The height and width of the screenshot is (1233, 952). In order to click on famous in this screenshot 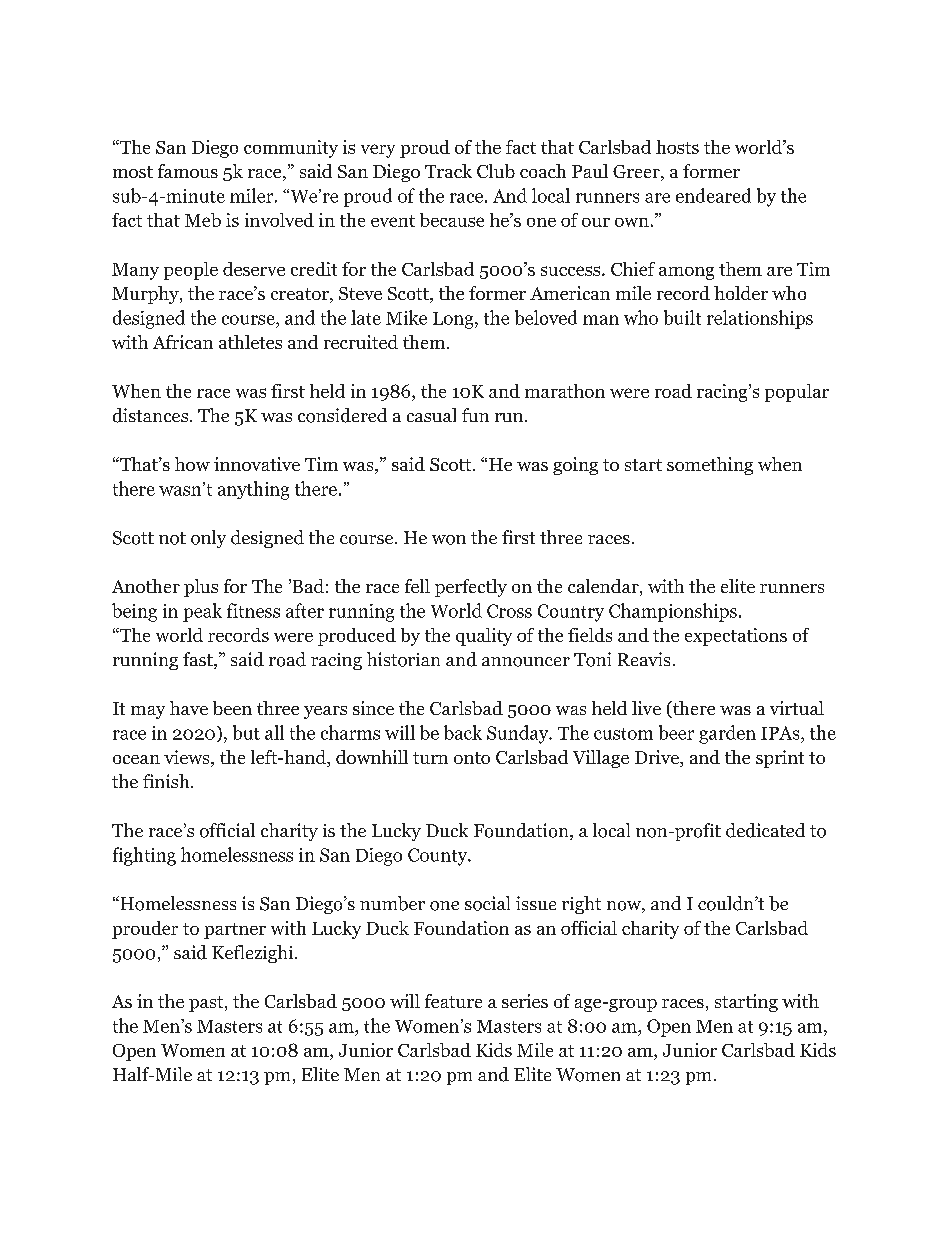, I will do `click(188, 171)`.
